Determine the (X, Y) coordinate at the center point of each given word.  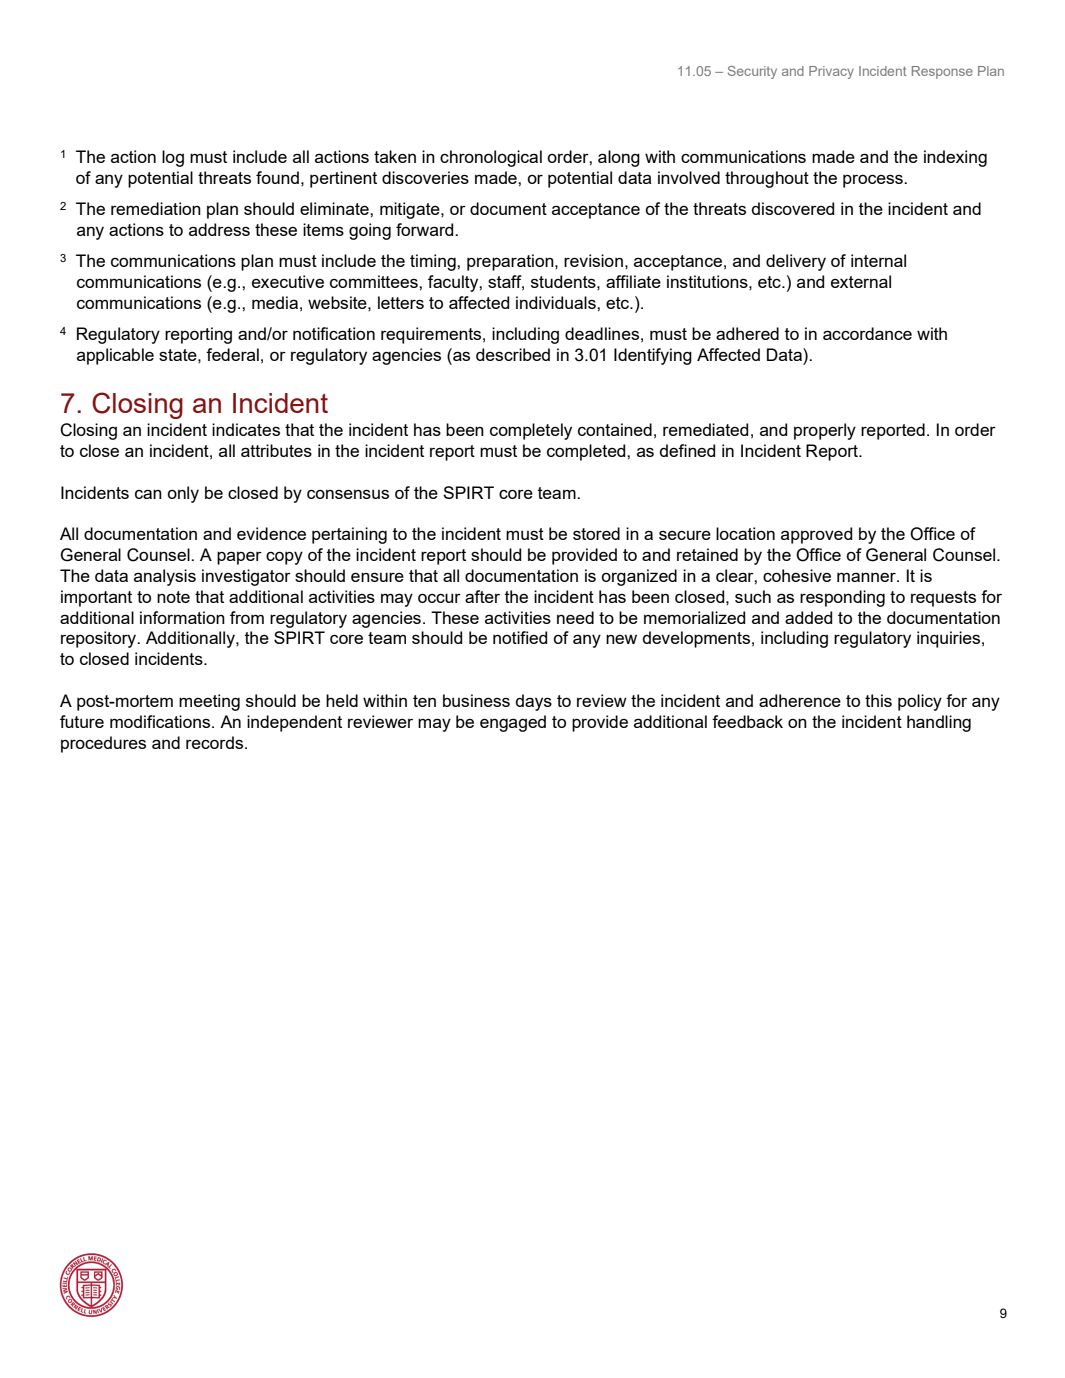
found (277, 177)
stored (596, 533)
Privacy (831, 72)
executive (288, 281)
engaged (513, 723)
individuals (557, 302)
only (183, 494)
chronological (491, 158)
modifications (161, 721)
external (861, 281)
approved (816, 535)
